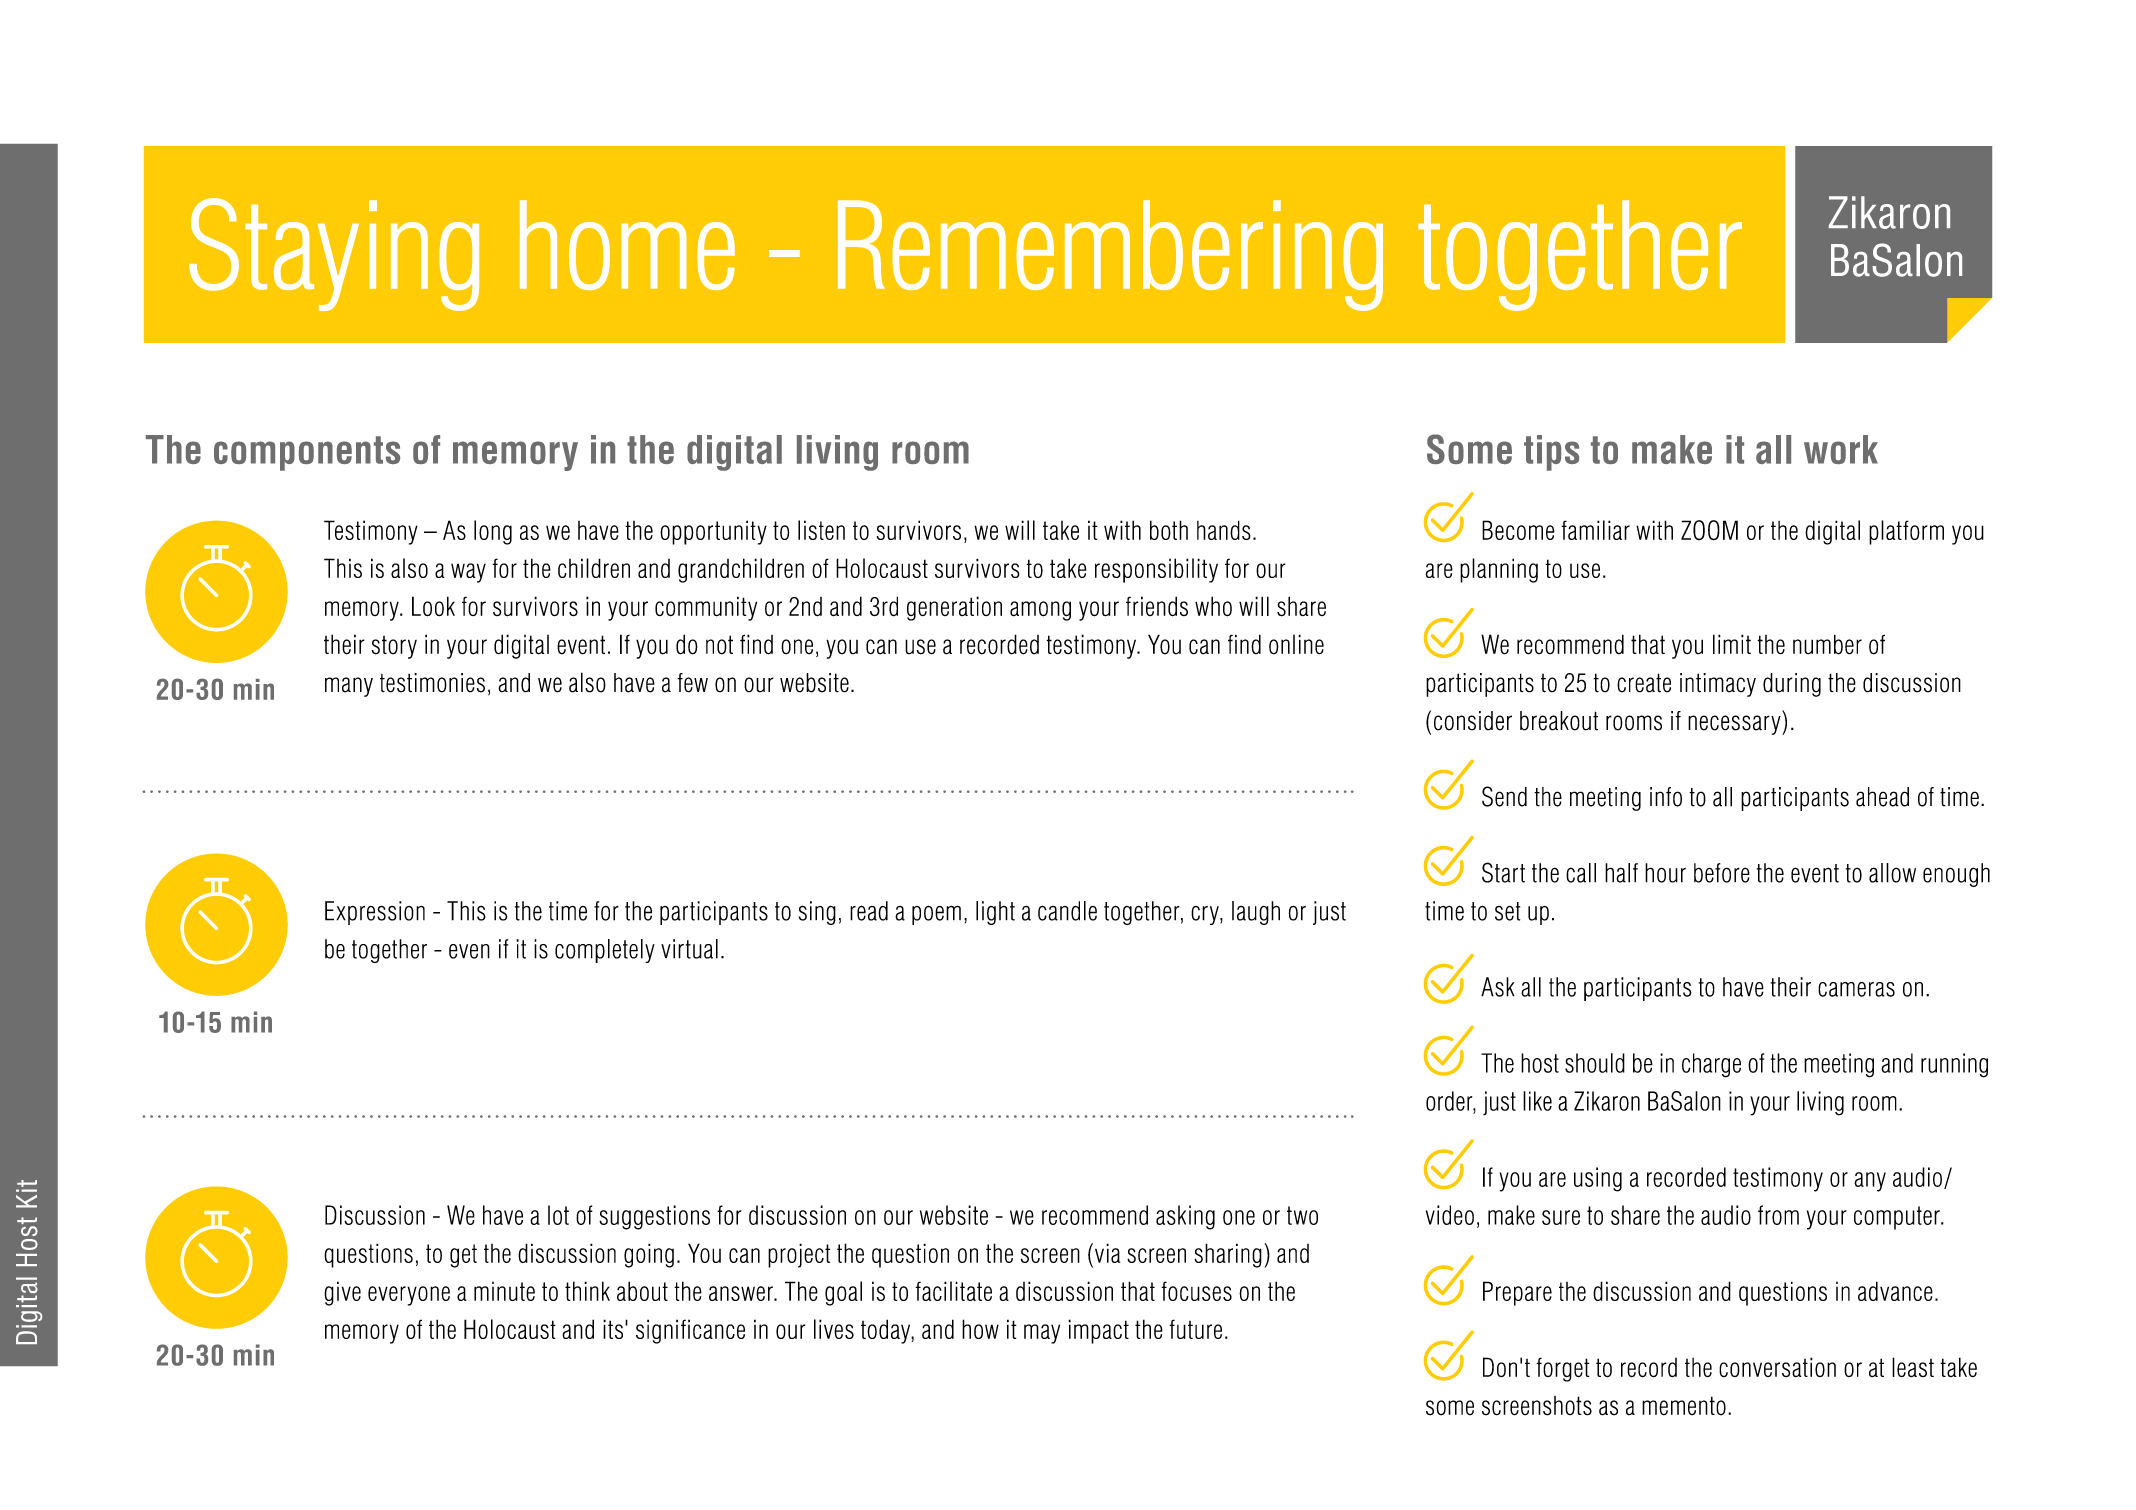 This screenshot has height=1510, width=2136. What do you see at coordinates (627, 245) in the screenshot?
I see `home` at bounding box center [627, 245].
